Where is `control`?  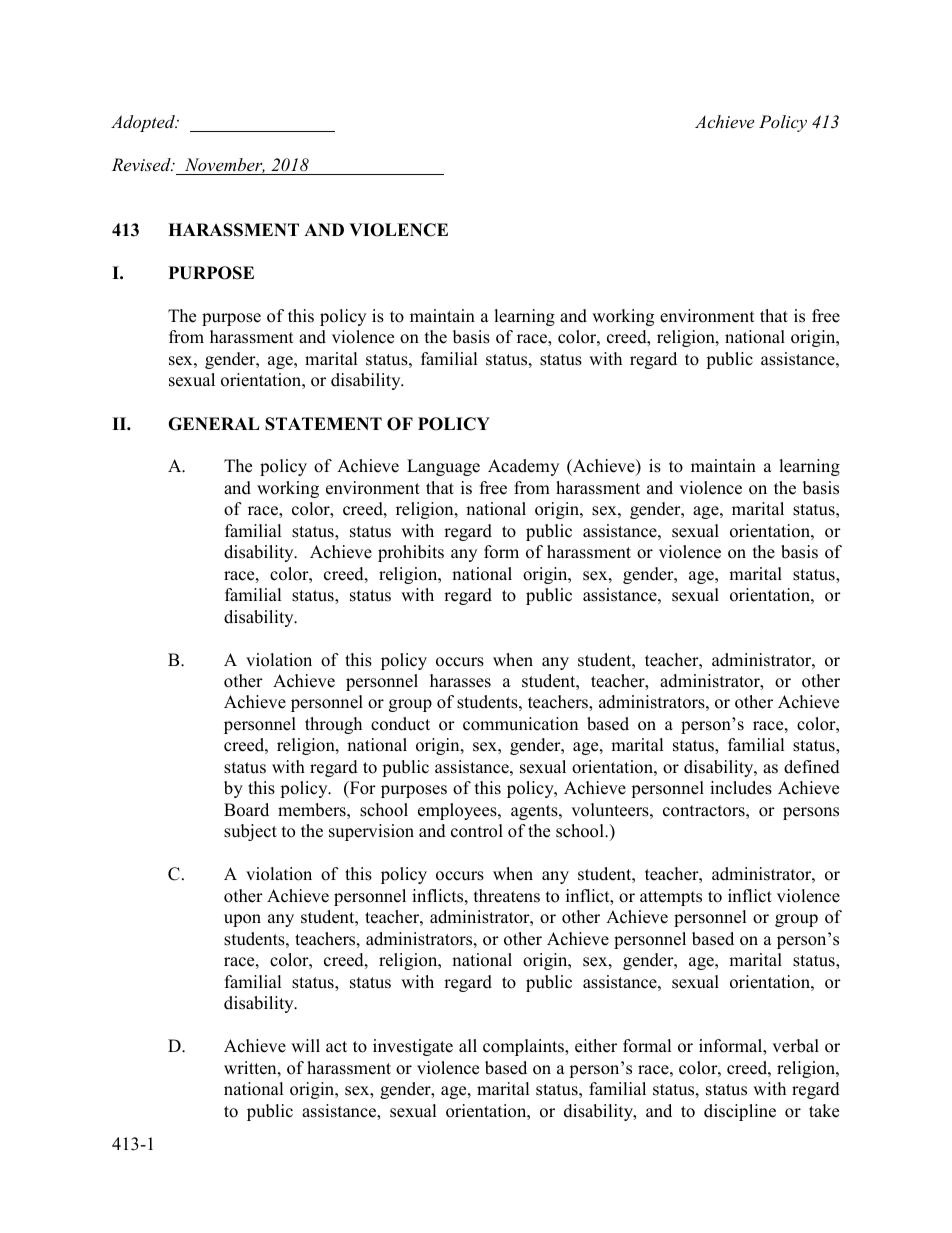 control is located at coordinates (477, 831).
